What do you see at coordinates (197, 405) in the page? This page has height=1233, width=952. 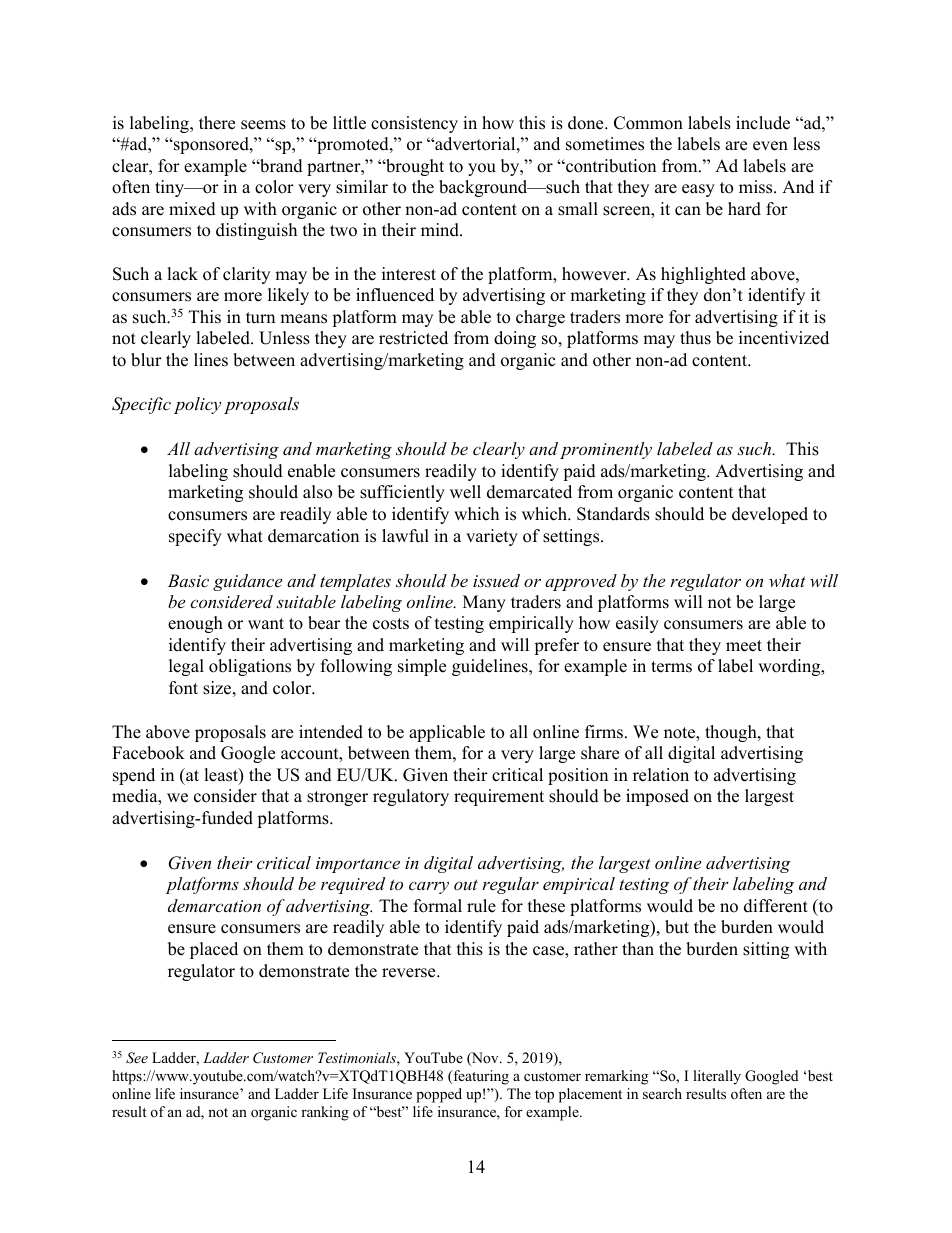 I see `policy` at bounding box center [197, 405].
